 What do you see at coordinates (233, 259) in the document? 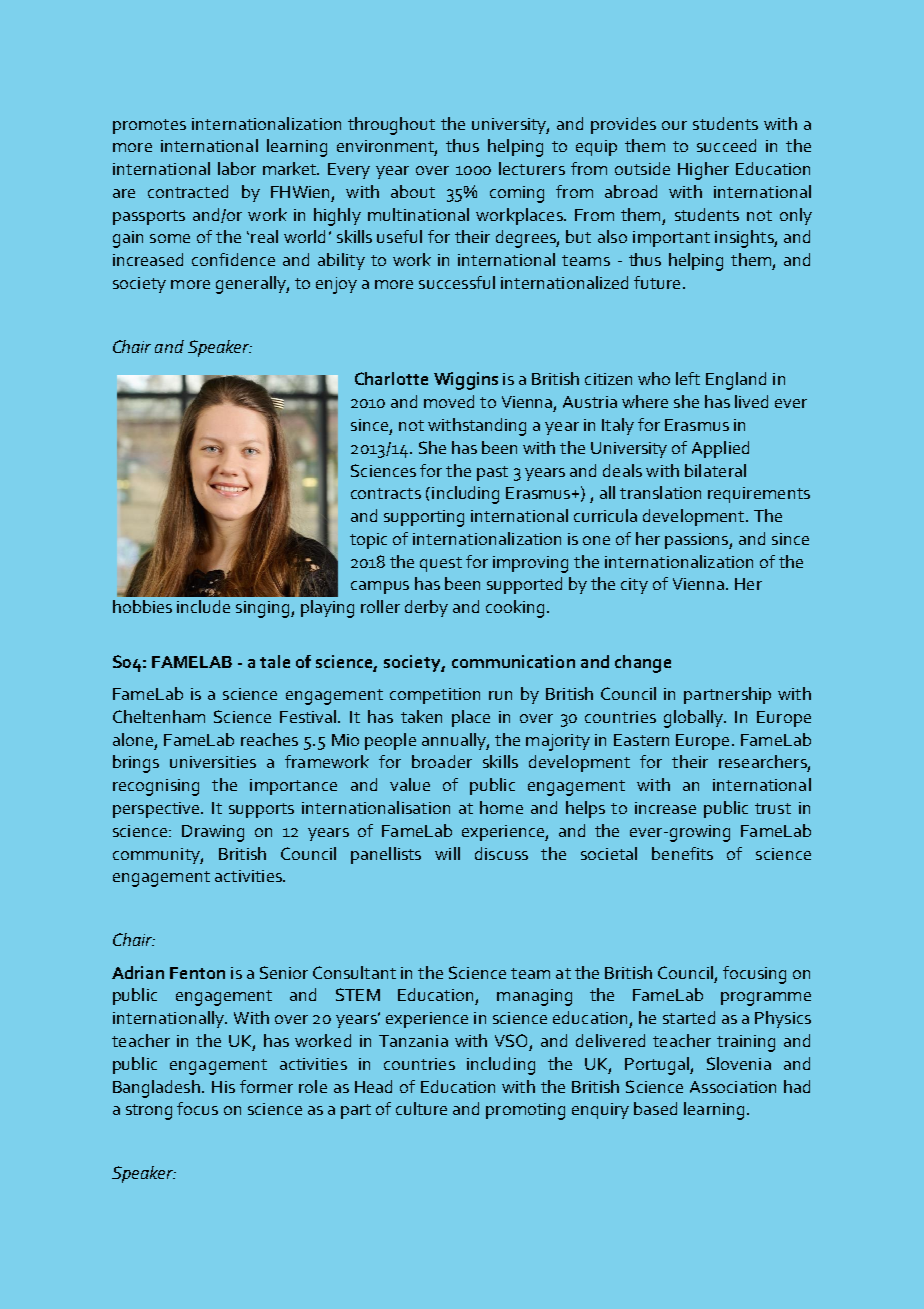
I see `confidence` at bounding box center [233, 259].
